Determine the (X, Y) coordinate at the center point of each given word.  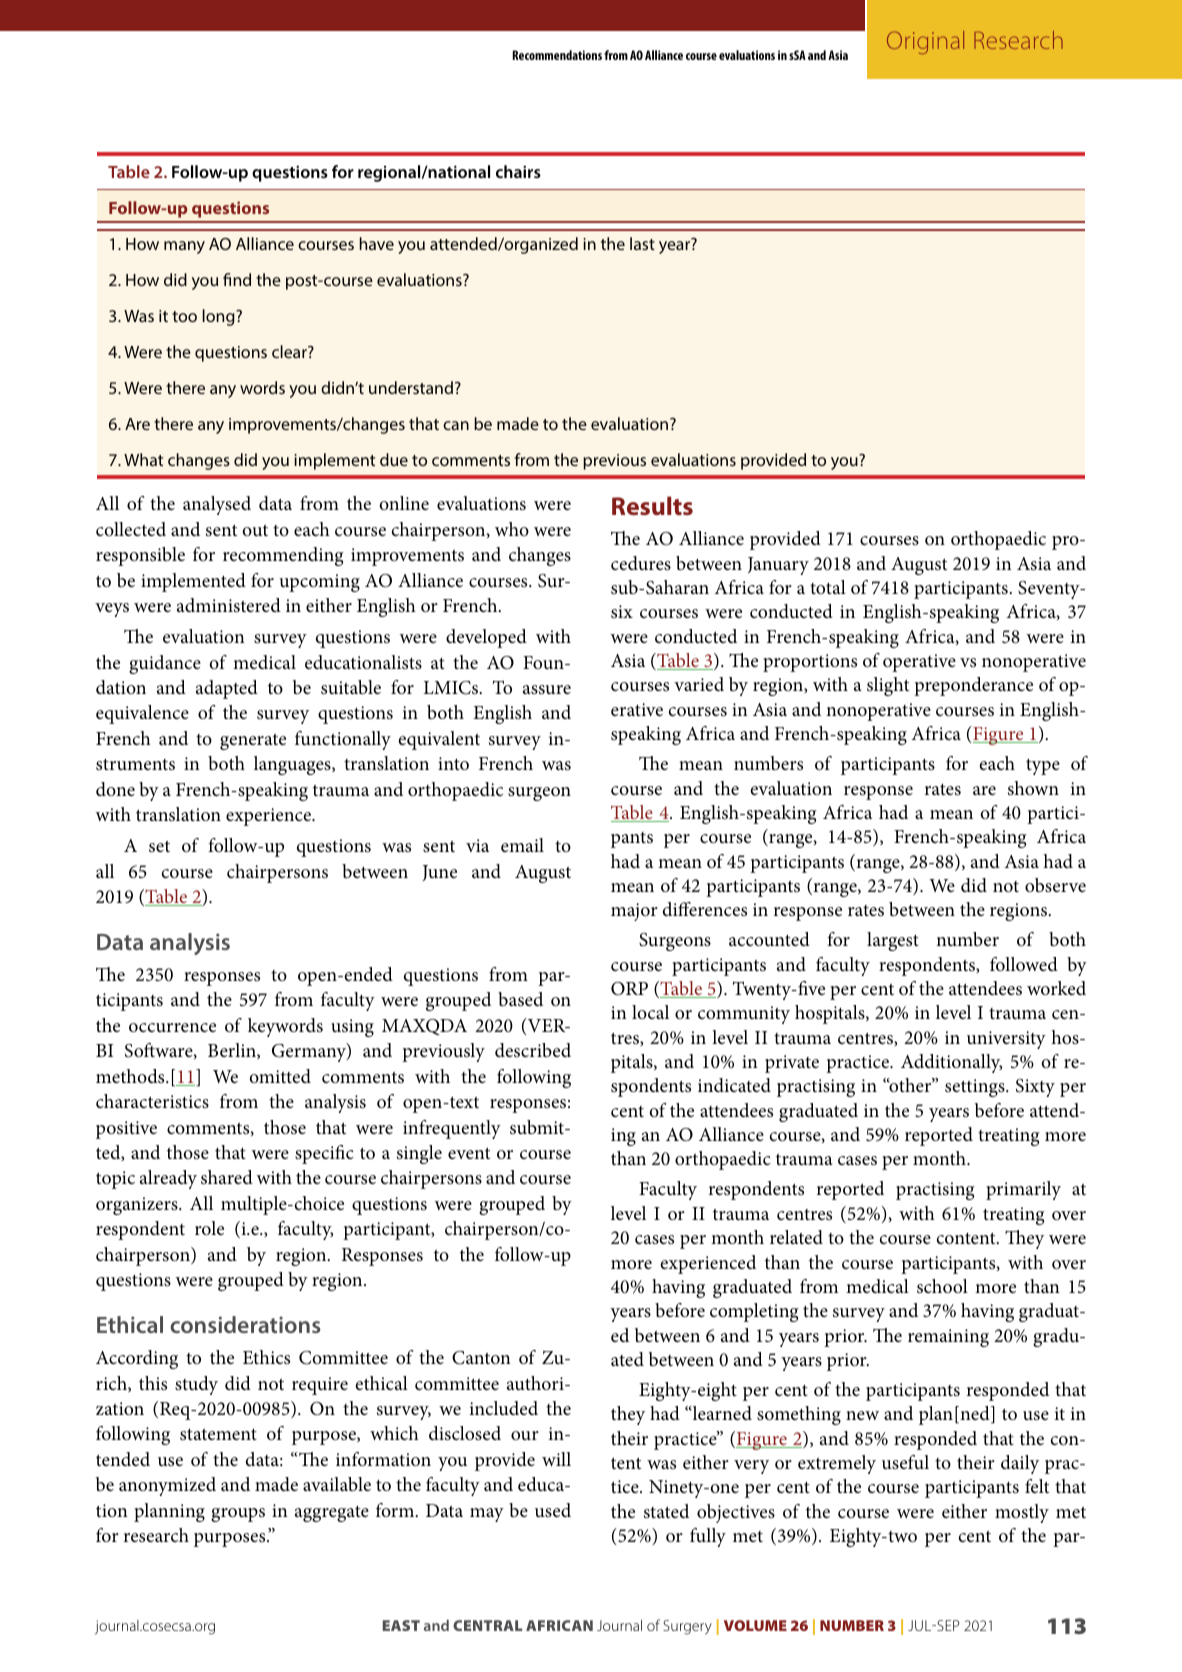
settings (976, 1088)
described (533, 1050)
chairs (518, 171)
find (237, 279)
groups (238, 1515)
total (828, 587)
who (512, 529)
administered (229, 605)
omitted (280, 1076)
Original (925, 42)
